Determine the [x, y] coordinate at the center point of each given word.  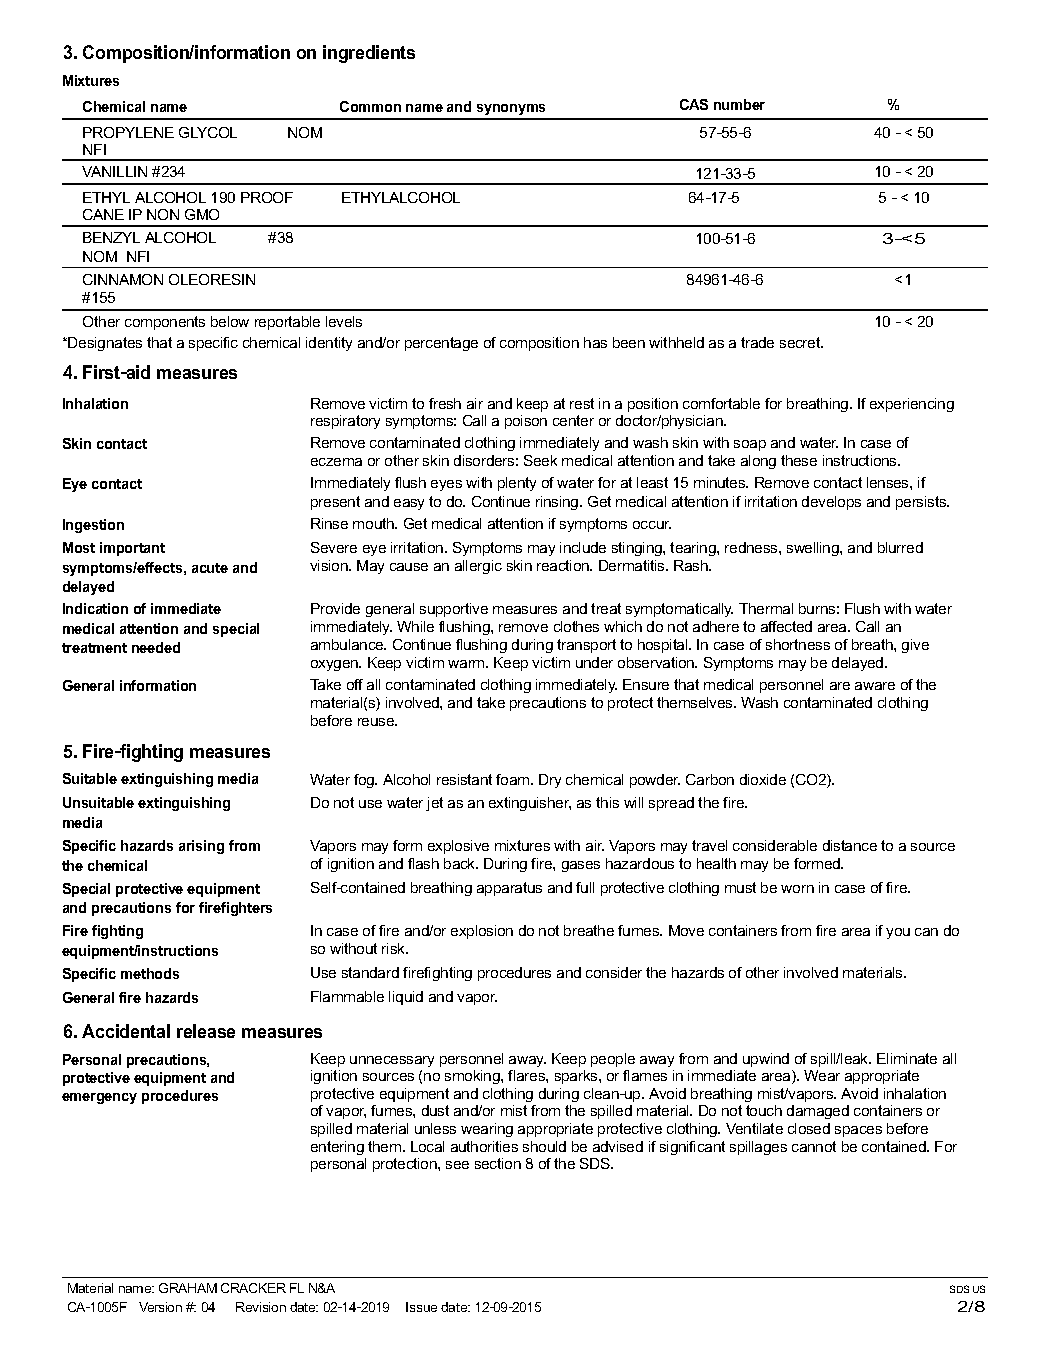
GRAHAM [188, 1288]
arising [201, 847]
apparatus [509, 889]
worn [797, 889]
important [132, 549]
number [739, 104]
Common [370, 106]
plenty [517, 484]
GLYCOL [208, 132]
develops [831, 503]
